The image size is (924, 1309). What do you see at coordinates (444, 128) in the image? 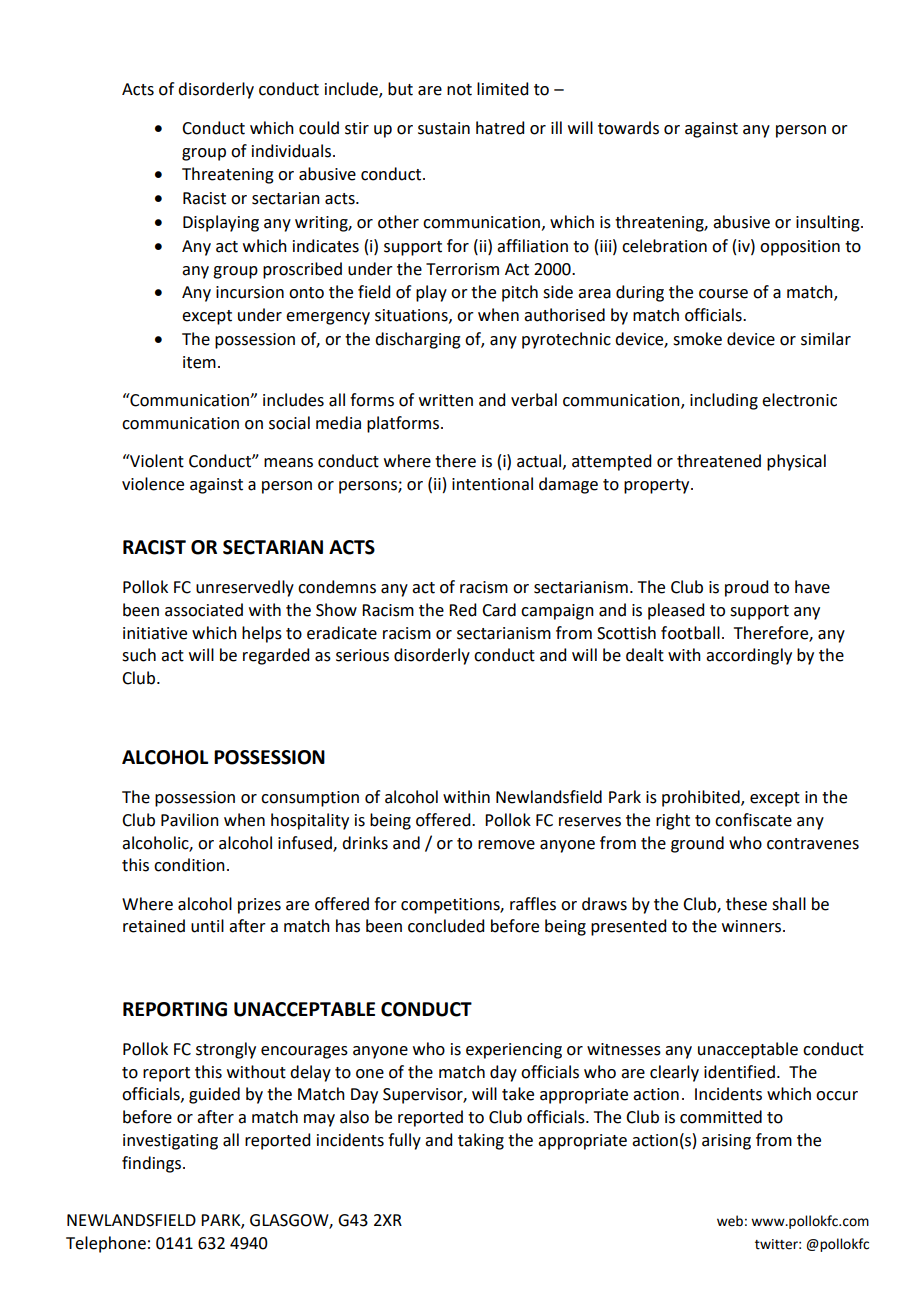
I see `sustain` at bounding box center [444, 128].
